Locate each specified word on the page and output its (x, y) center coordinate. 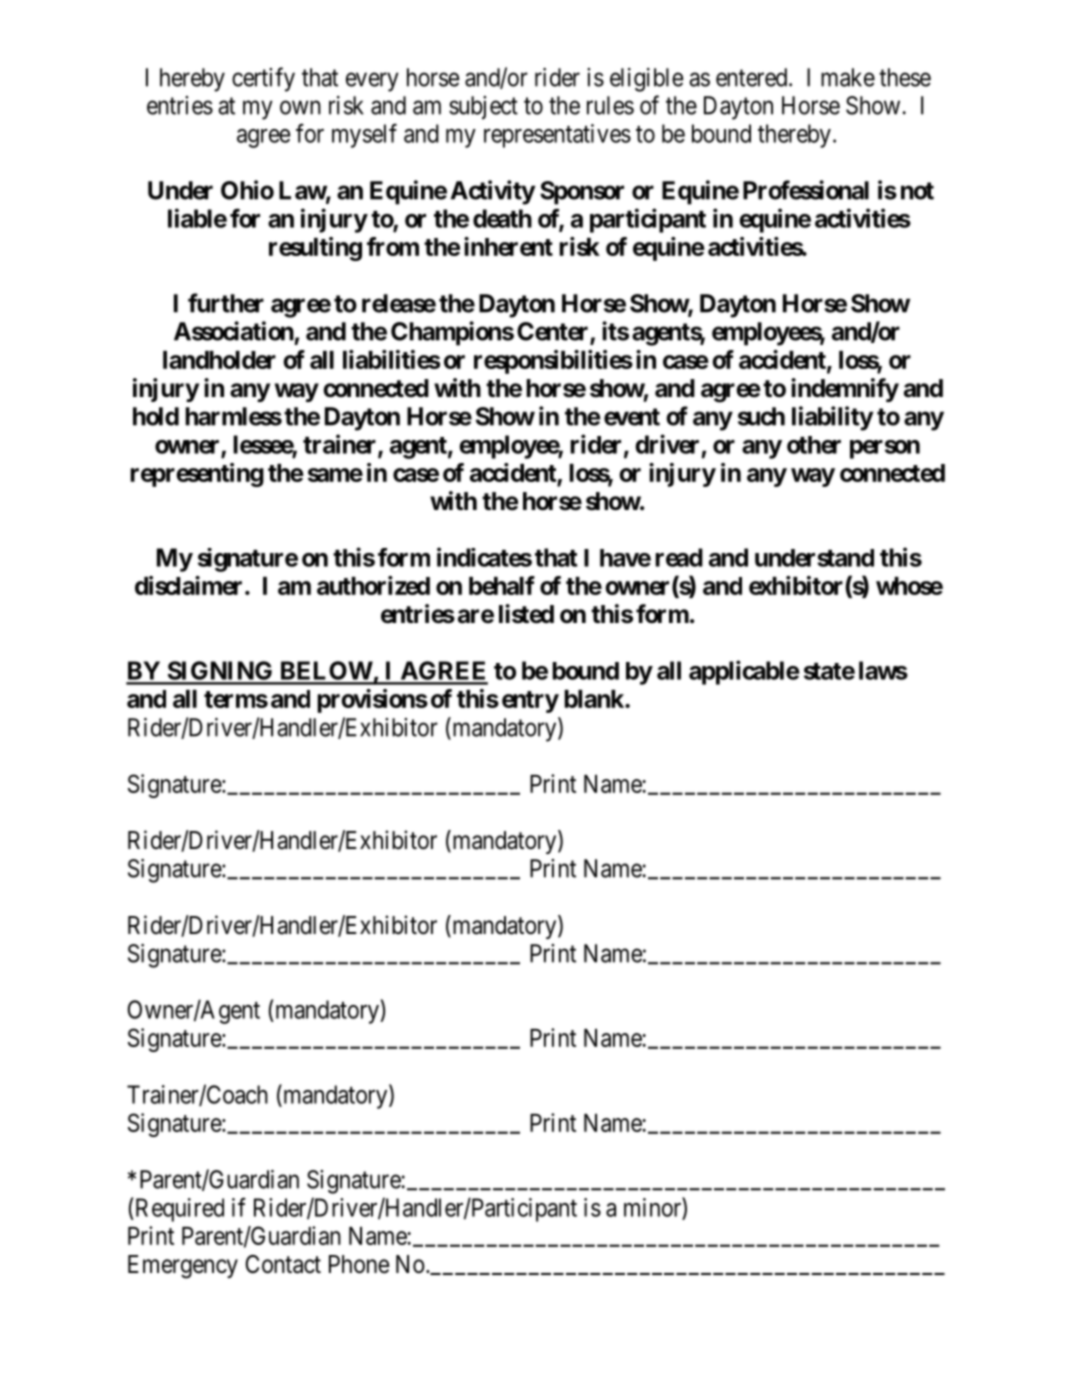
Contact (283, 1264)
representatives (557, 136)
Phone (359, 1264)
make (848, 77)
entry (530, 702)
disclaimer (188, 585)
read (679, 557)
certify (263, 79)
